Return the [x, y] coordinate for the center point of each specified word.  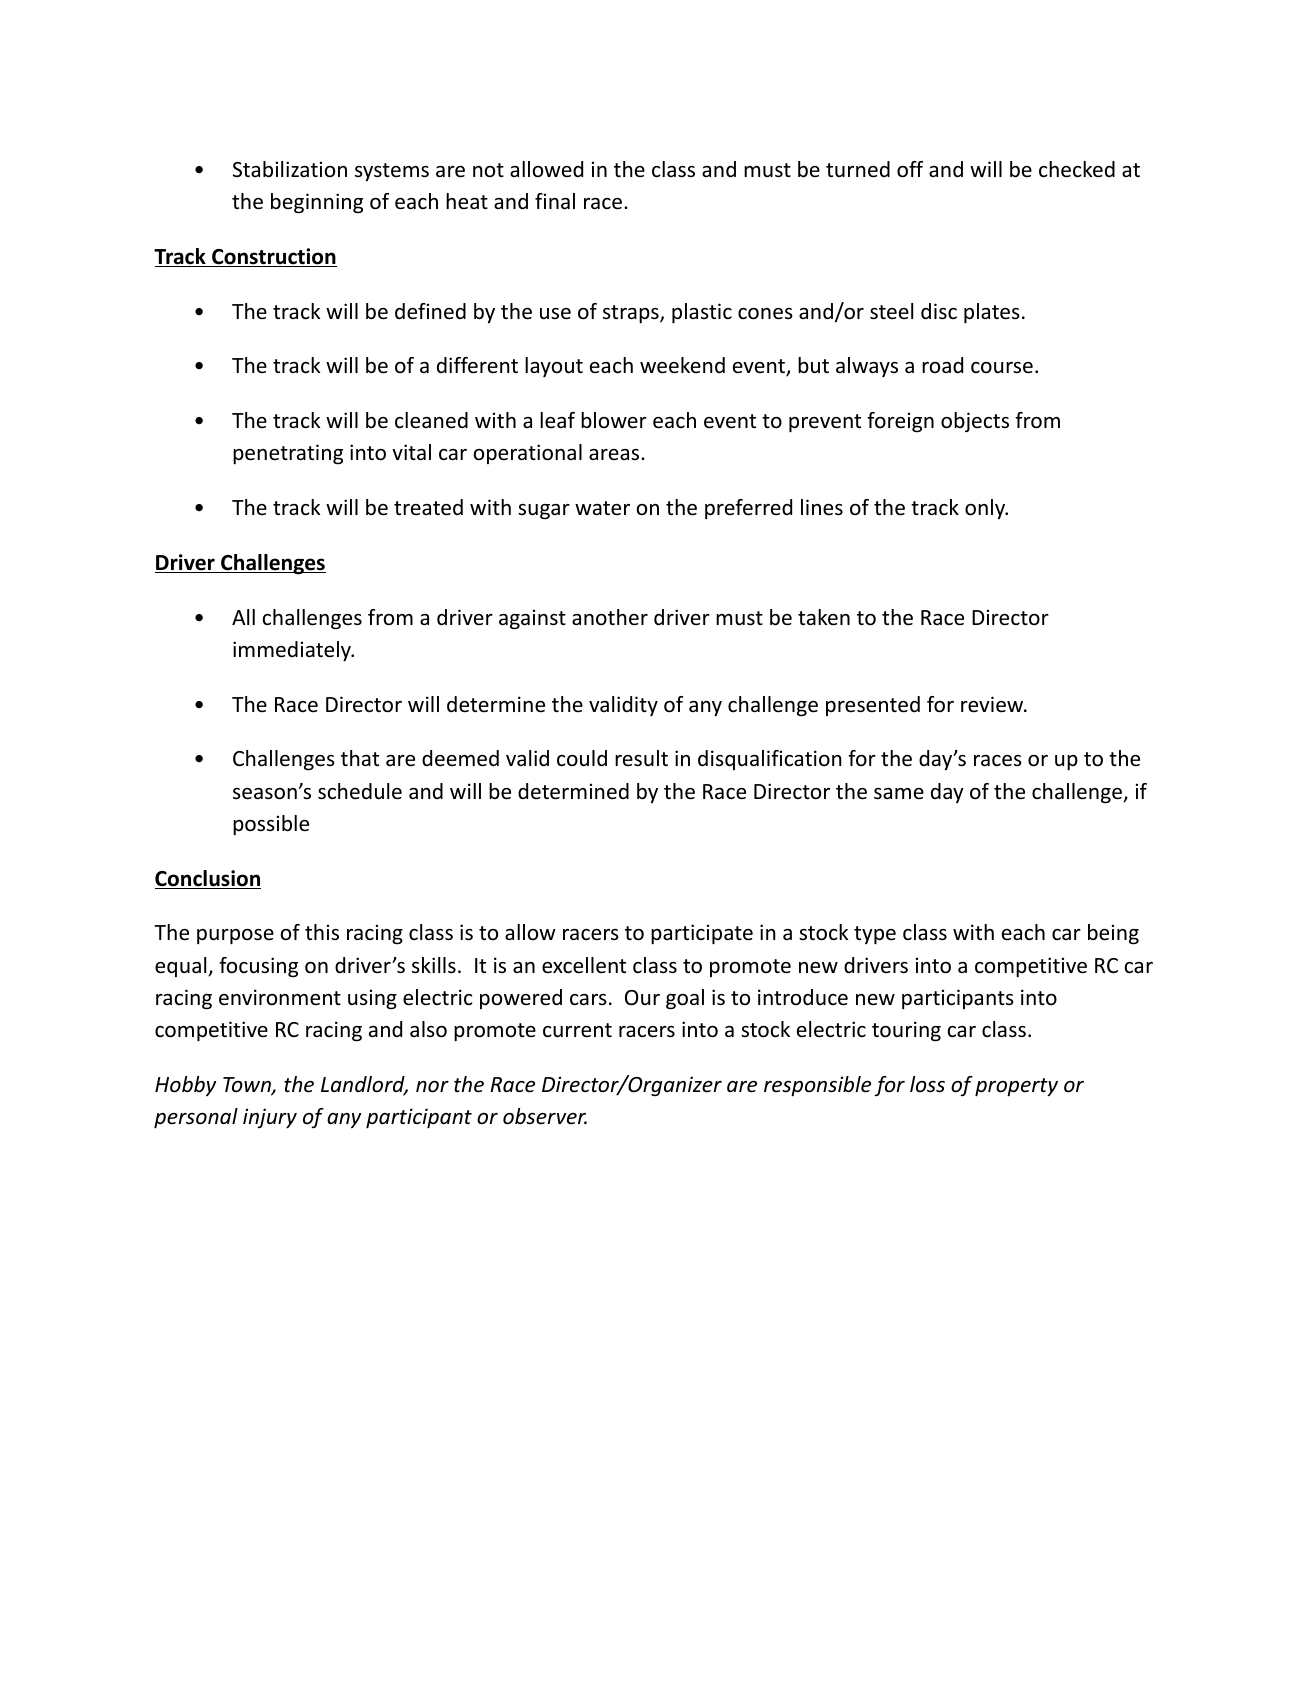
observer [545, 1116]
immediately [293, 651]
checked [1077, 169]
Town [248, 1086]
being [1113, 934]
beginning [317, 203]
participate [702, 934]
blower [614, 420]
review [993, 704]
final [555, 201]
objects [975, 422]
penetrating [288, 454]
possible [271, 825]
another [610, 617]
